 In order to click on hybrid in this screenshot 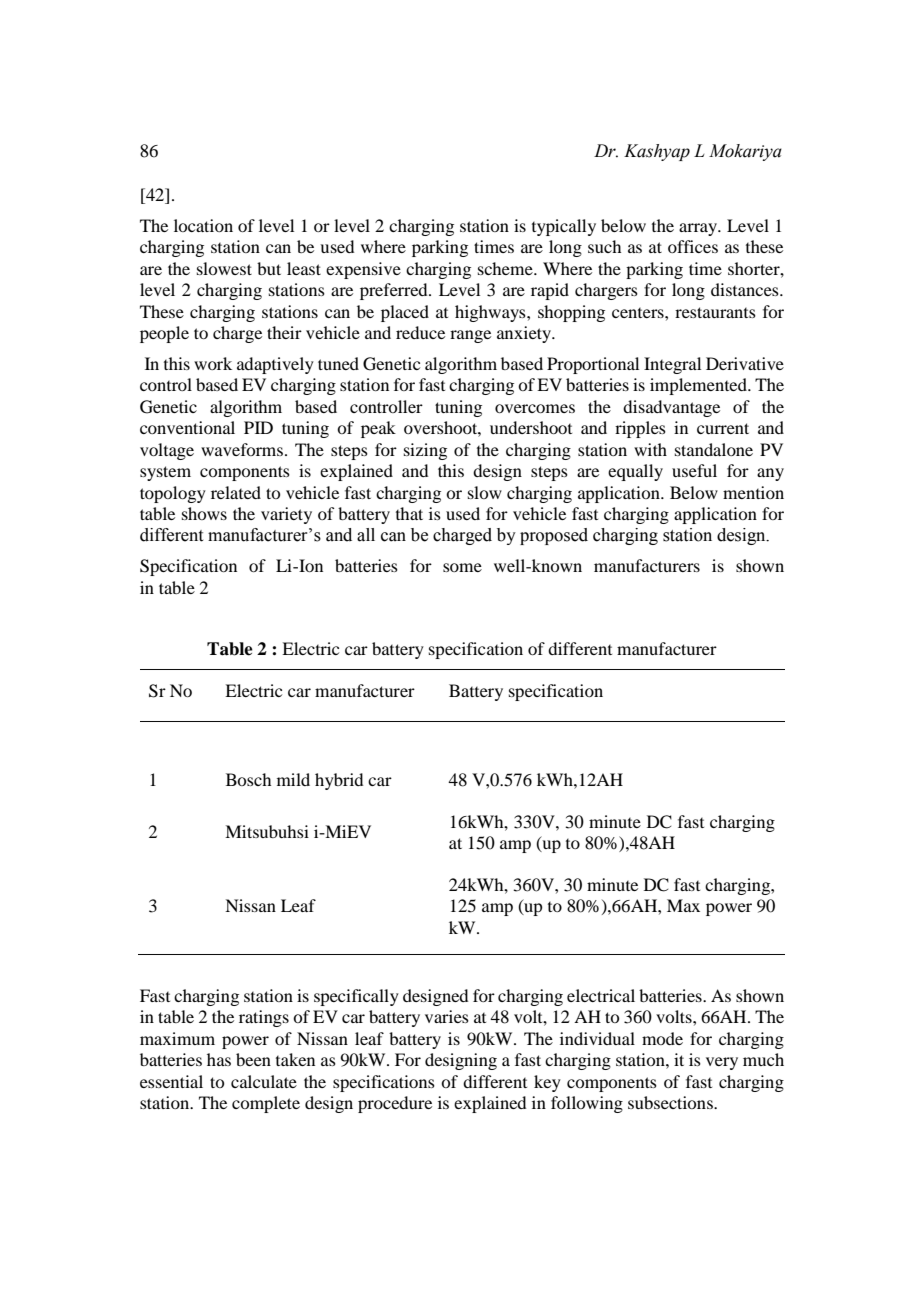, I will do `click(339, 781)`.
